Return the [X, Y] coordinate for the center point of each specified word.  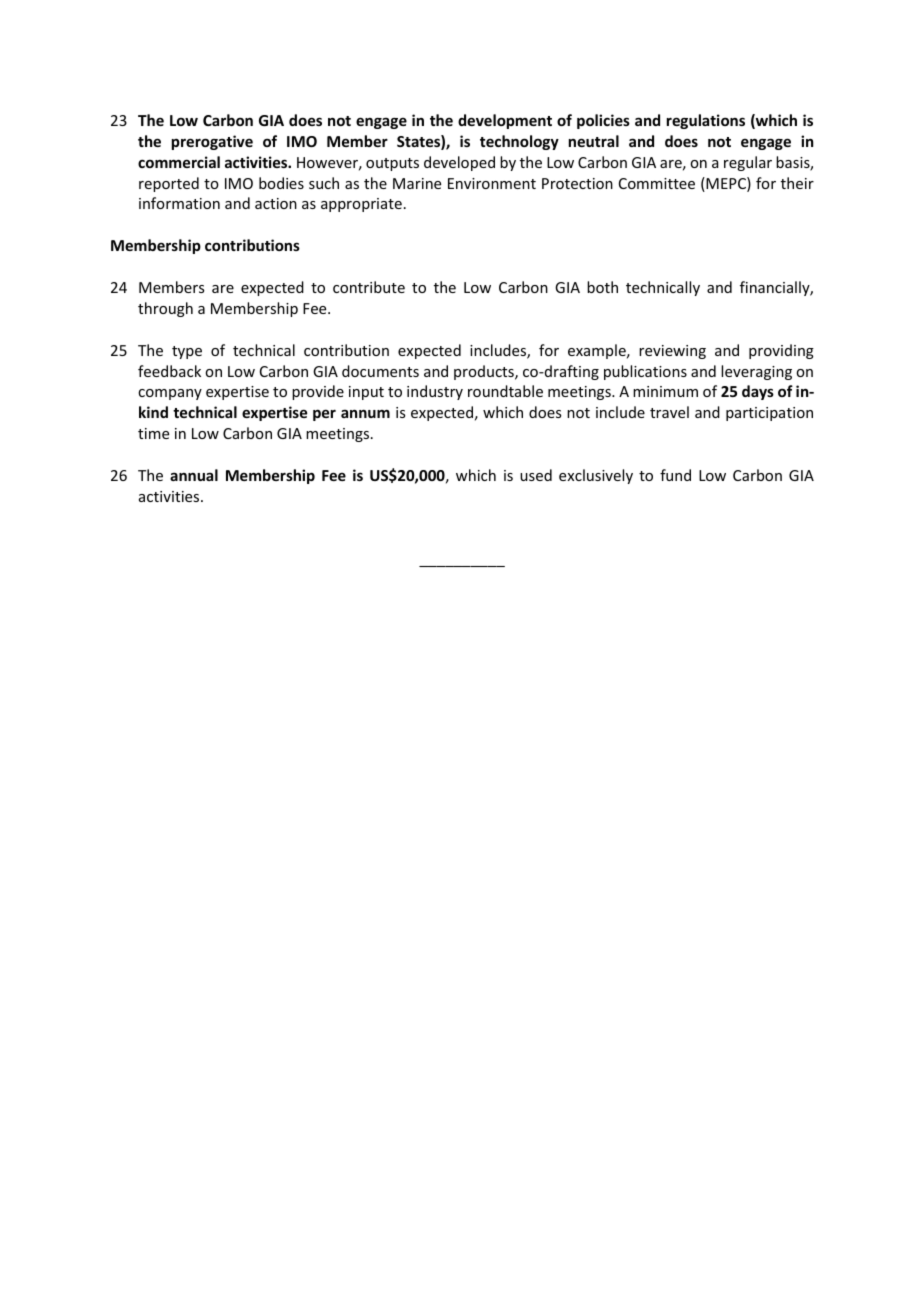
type [187, 352]
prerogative [212, 142]
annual [194, 475]
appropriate [361, 205]
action [276, 203]
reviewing [672, 352]
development [505, 121]
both [602, 287]
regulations [706, 121]
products [485, 372]
